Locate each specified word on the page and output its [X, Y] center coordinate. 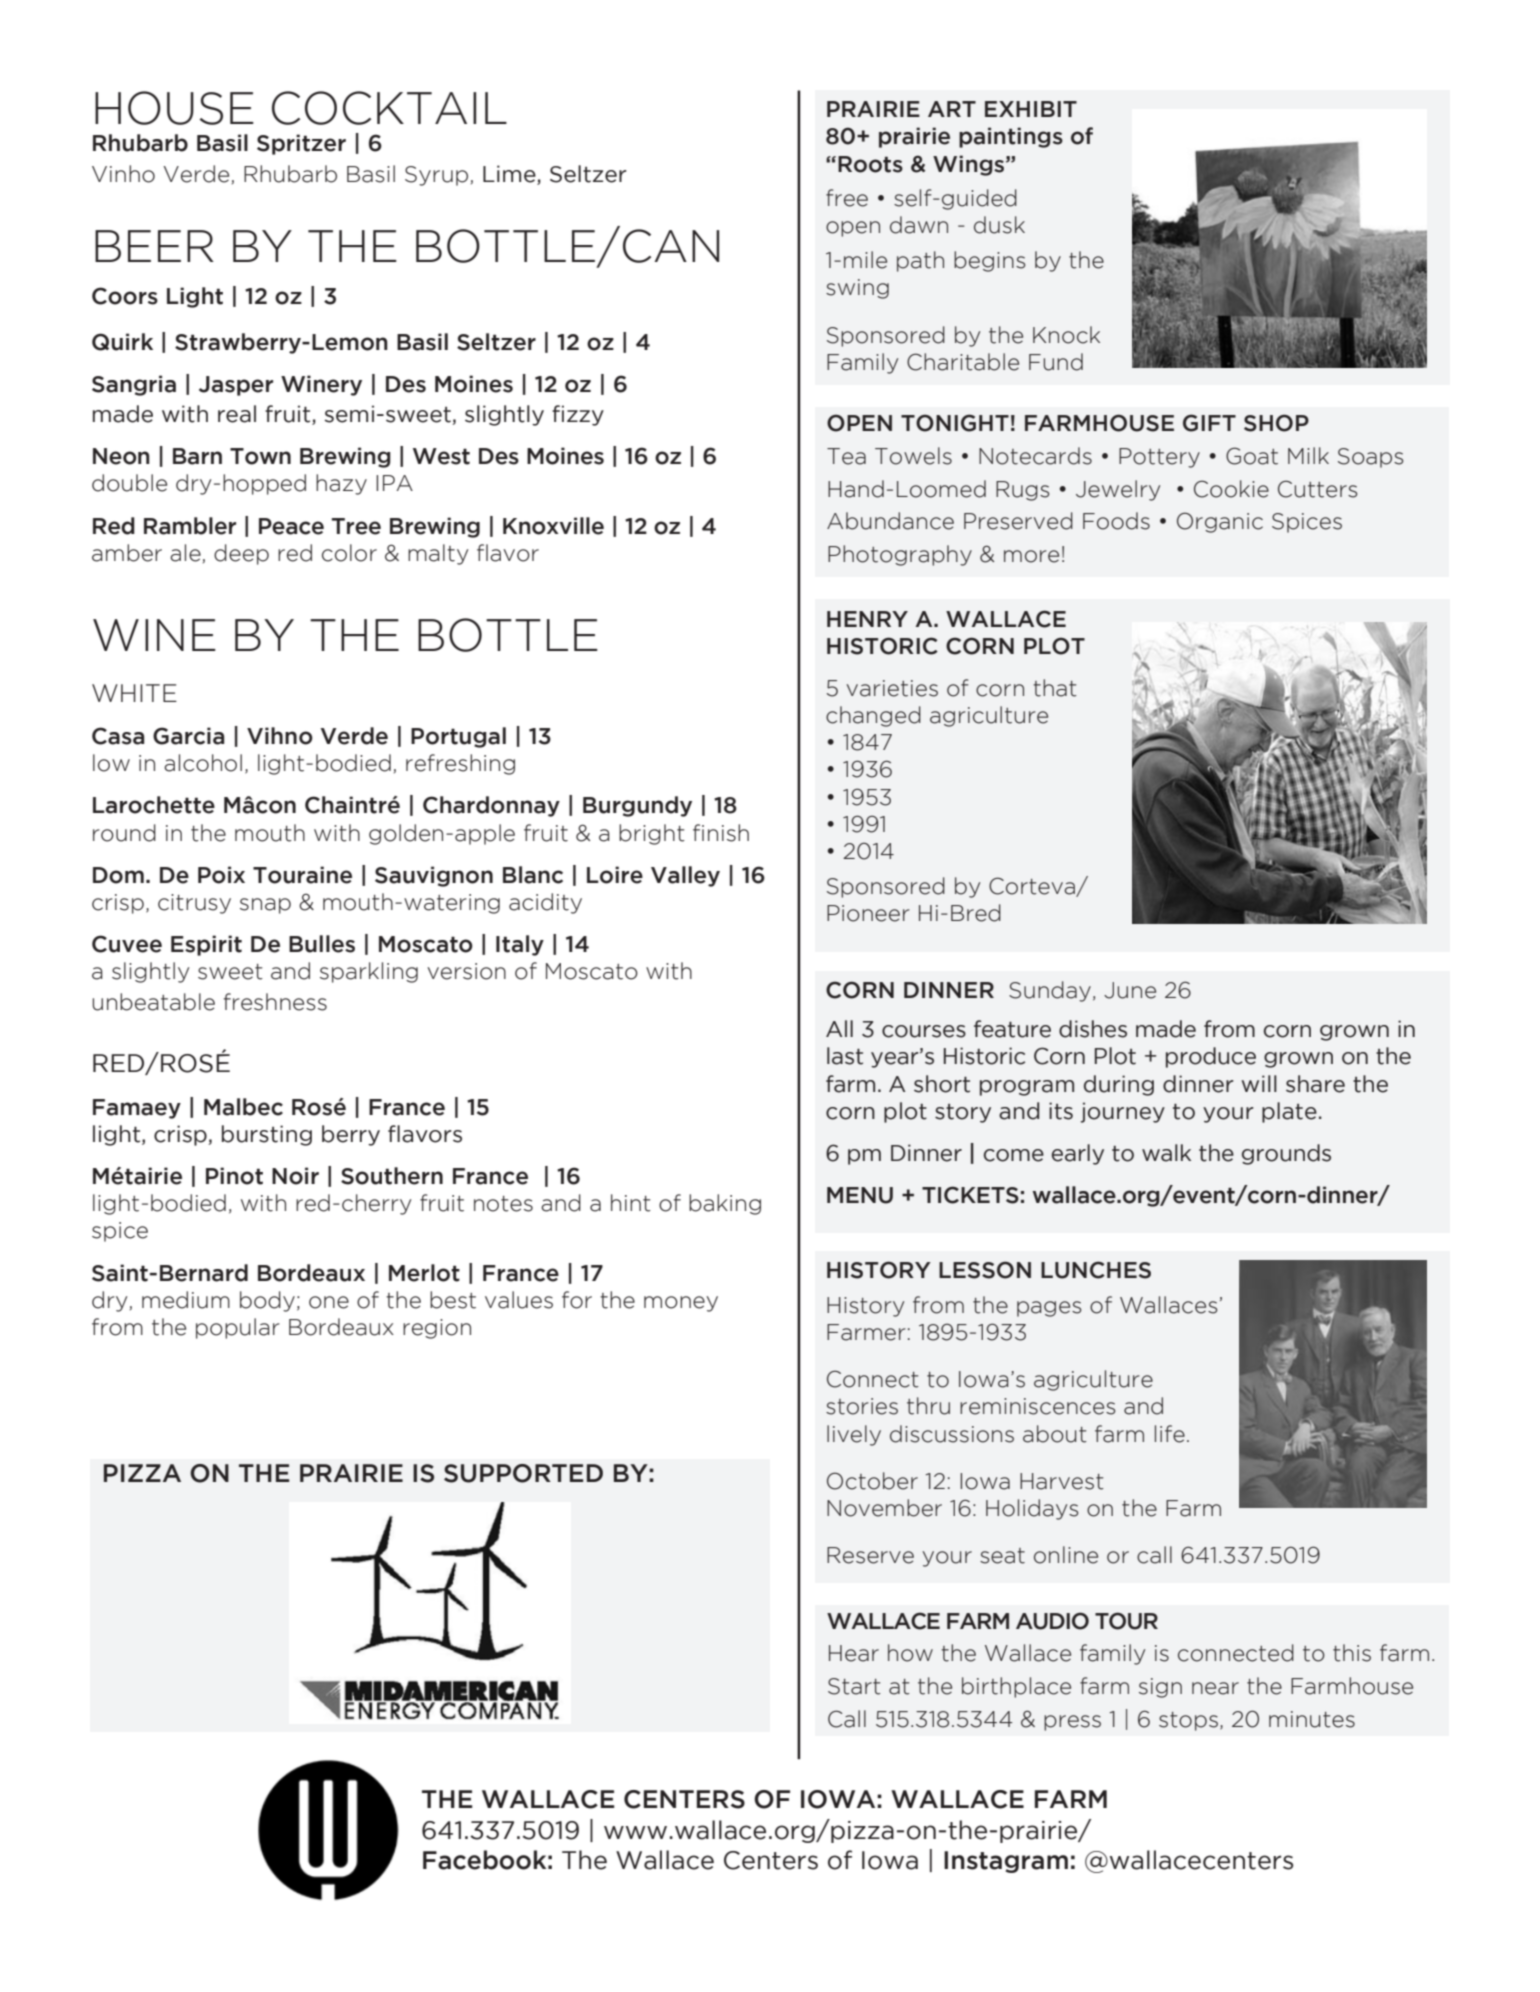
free [847, 198]
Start [854, 1686]
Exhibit [1031, 109]
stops [1188, 1721]
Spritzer [301, 144]
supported [523, 1473]
